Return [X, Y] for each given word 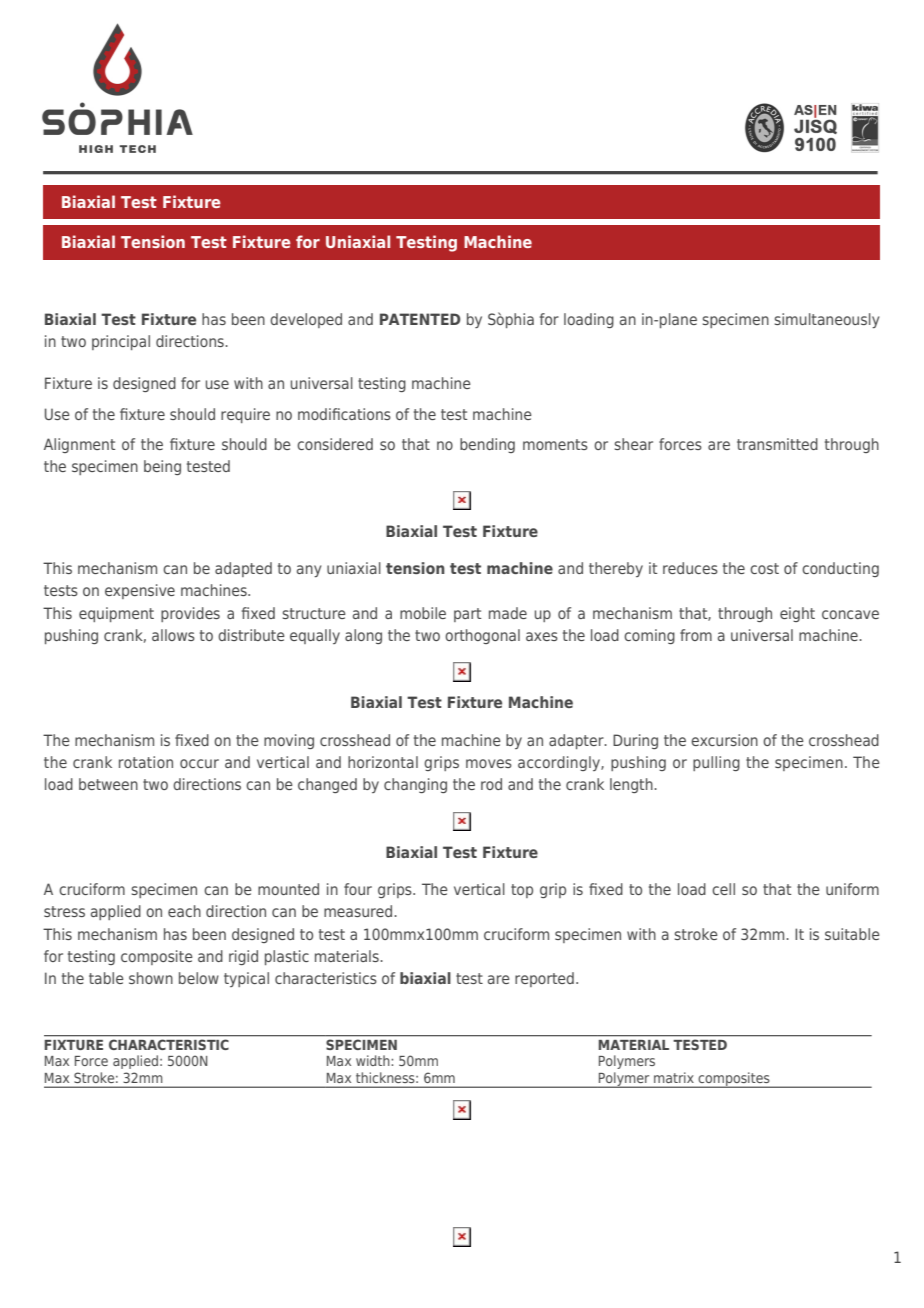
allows [173, 635]
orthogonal [482, 636]
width [374, 1060]
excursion [724, 740]
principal [121, 342]
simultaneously [827, 320]
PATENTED [420, 319]
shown [151, 978]
